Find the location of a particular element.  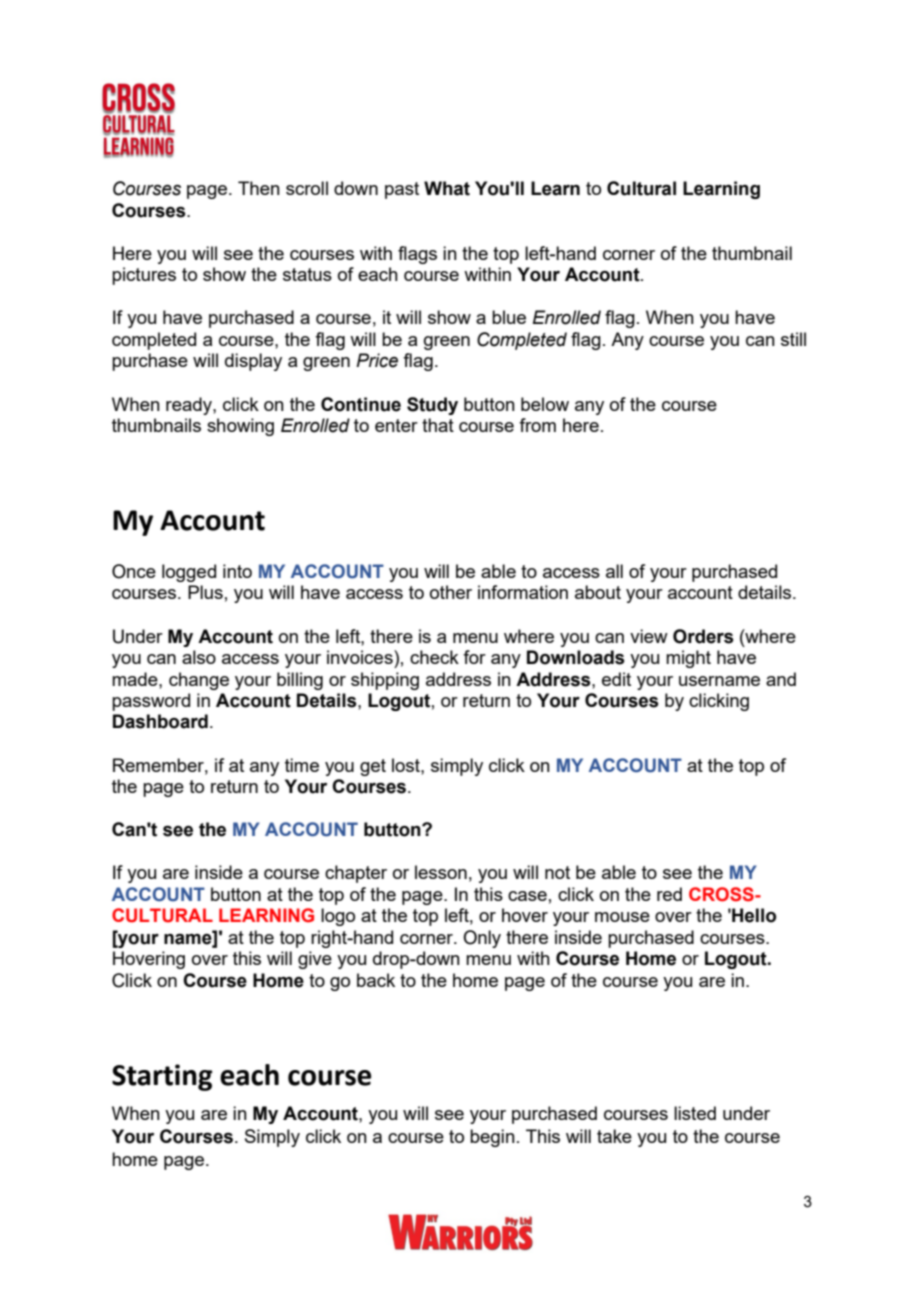

might is located at coordinates (688, 659).
